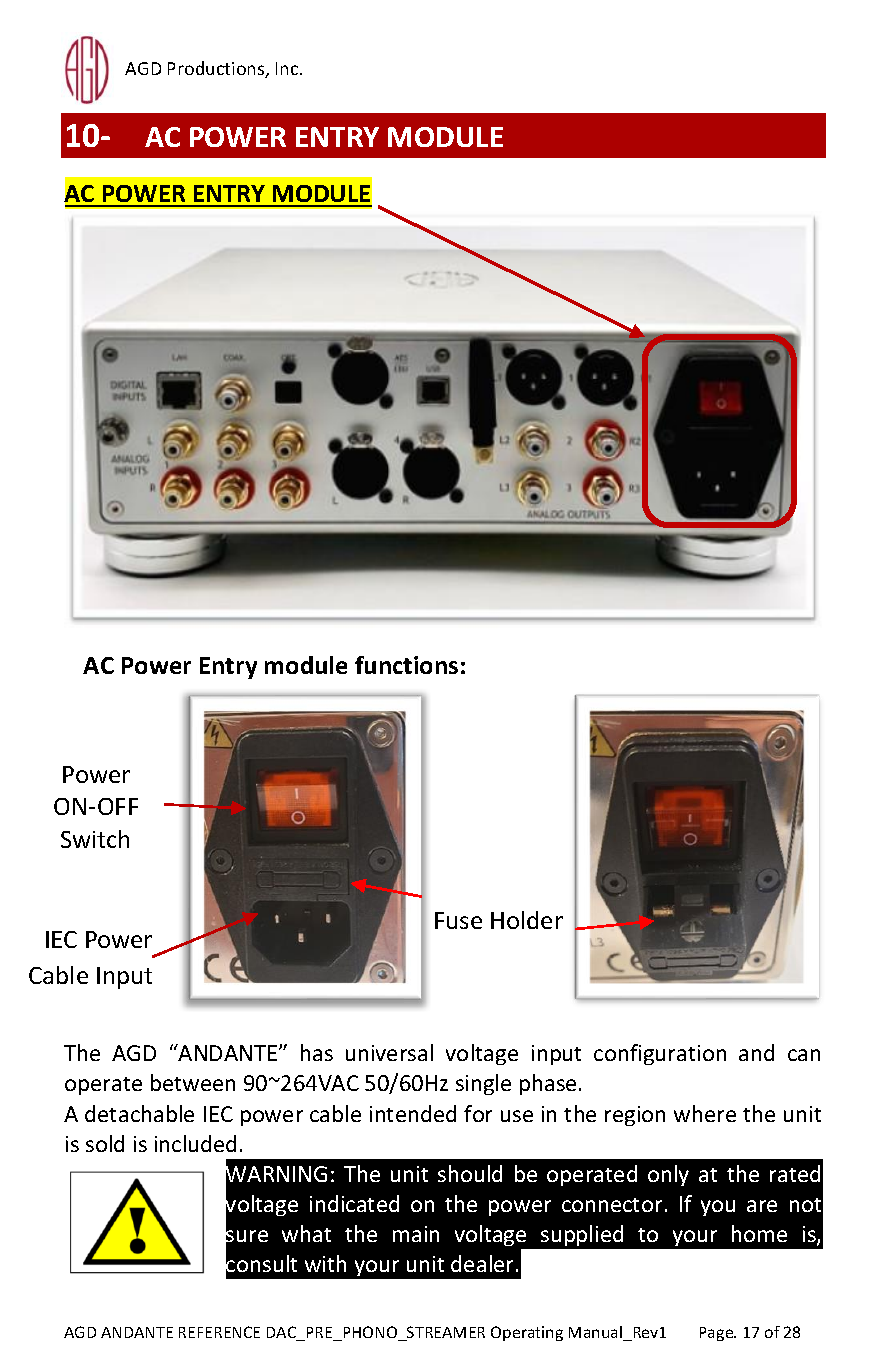 This image has height=1372, width=887. I want to click on functions, so click(406, 665).
